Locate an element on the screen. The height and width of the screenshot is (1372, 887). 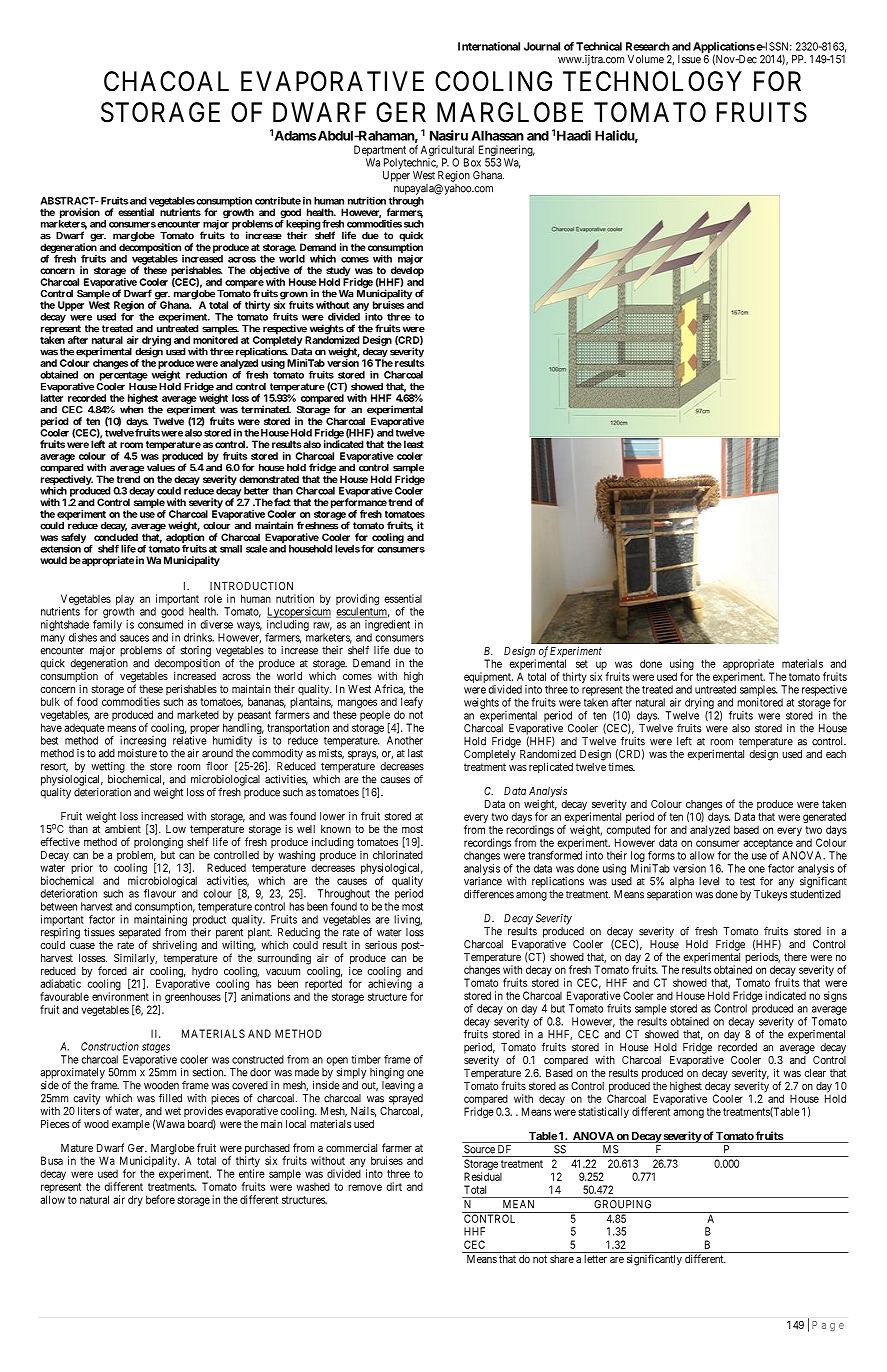
provision is located at coordinates (79, 214).
